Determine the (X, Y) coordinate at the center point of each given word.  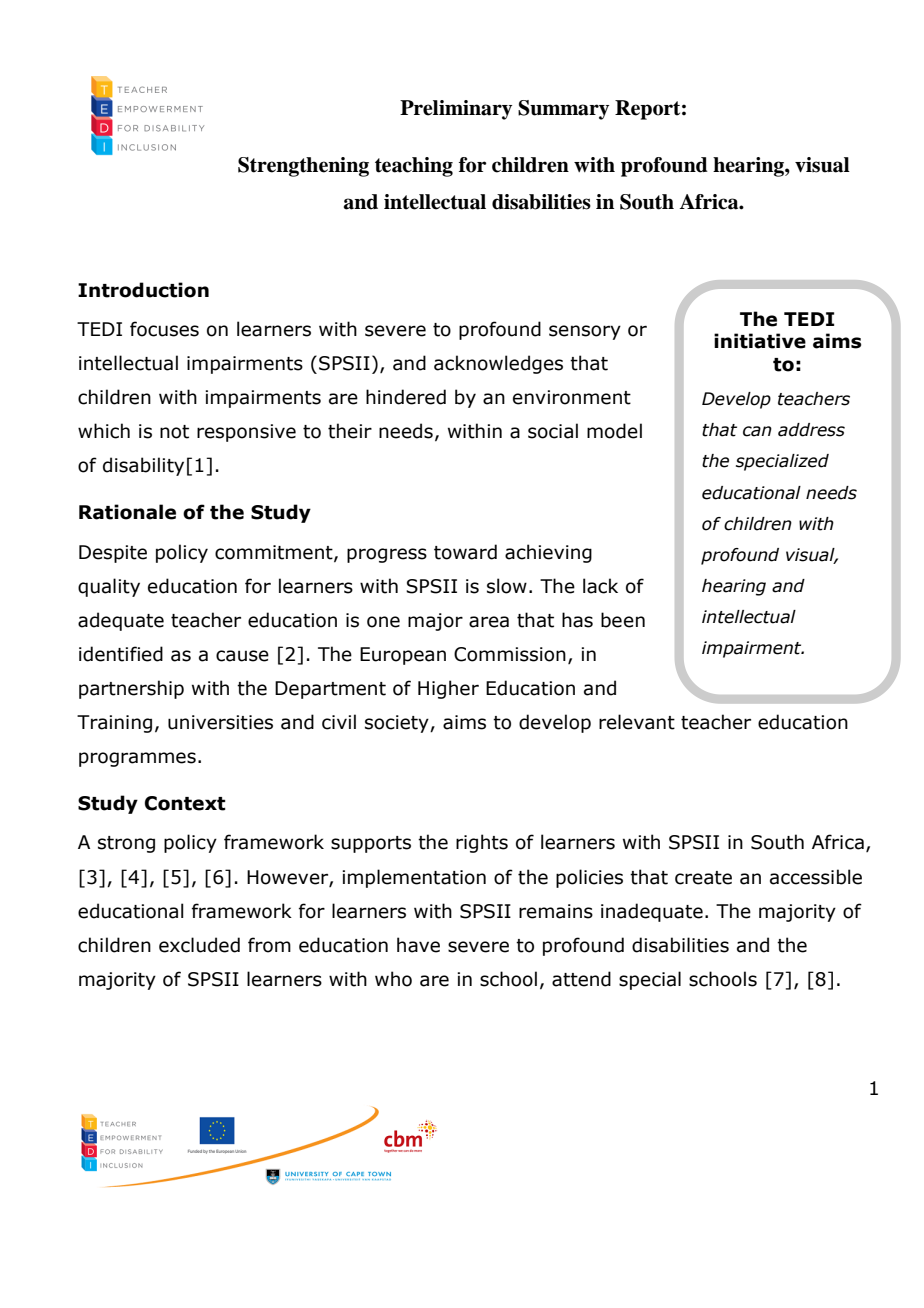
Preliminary (456, 110)
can (757, 431)
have (418, 945)
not (174, 432)
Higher (448, 689)
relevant (637, 722)
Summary (563, 110)
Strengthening (303, 167)
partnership (131, 689)
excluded (199, 945)
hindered (406, 397)
